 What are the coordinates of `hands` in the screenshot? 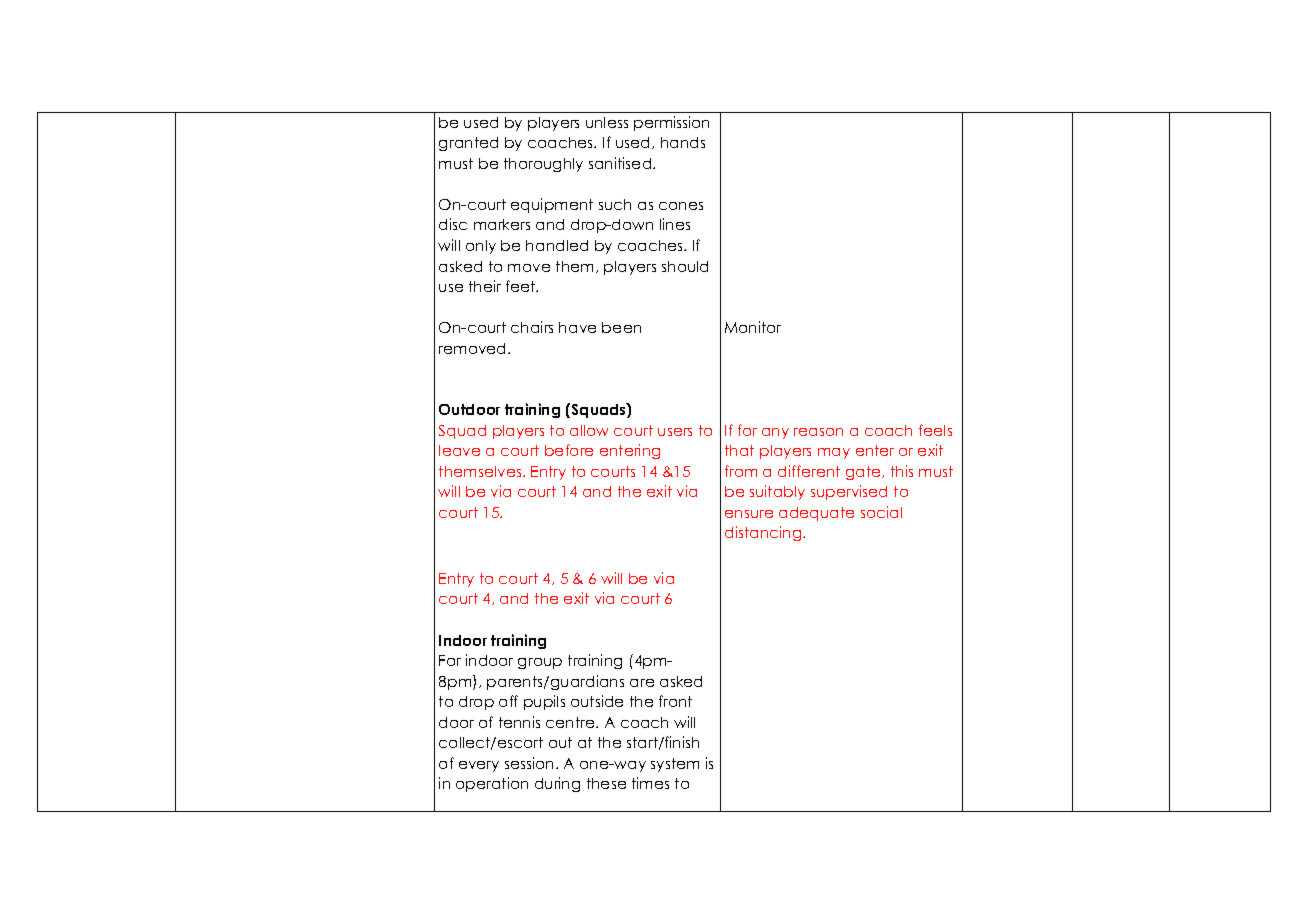 It's located at (683, 142).
